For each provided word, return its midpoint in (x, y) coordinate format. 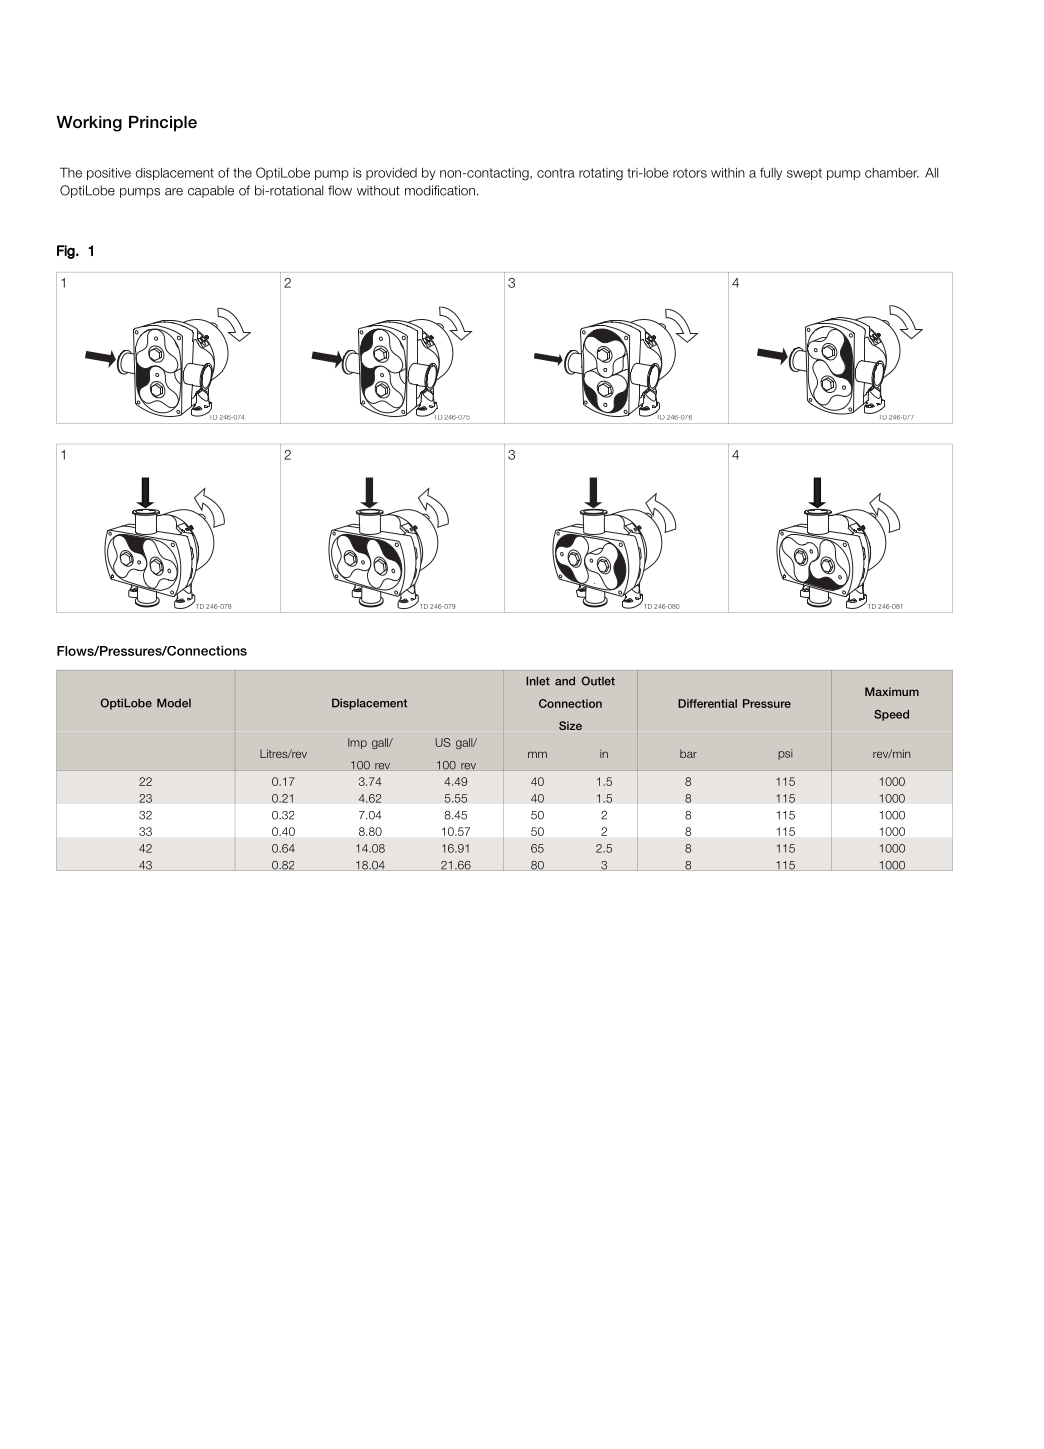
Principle (163, 124)
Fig (67, 252)
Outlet (598, 681)
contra (556, 173)
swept (804, 174)
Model (174, 703)
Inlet (538, 681)
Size (570, 725)
